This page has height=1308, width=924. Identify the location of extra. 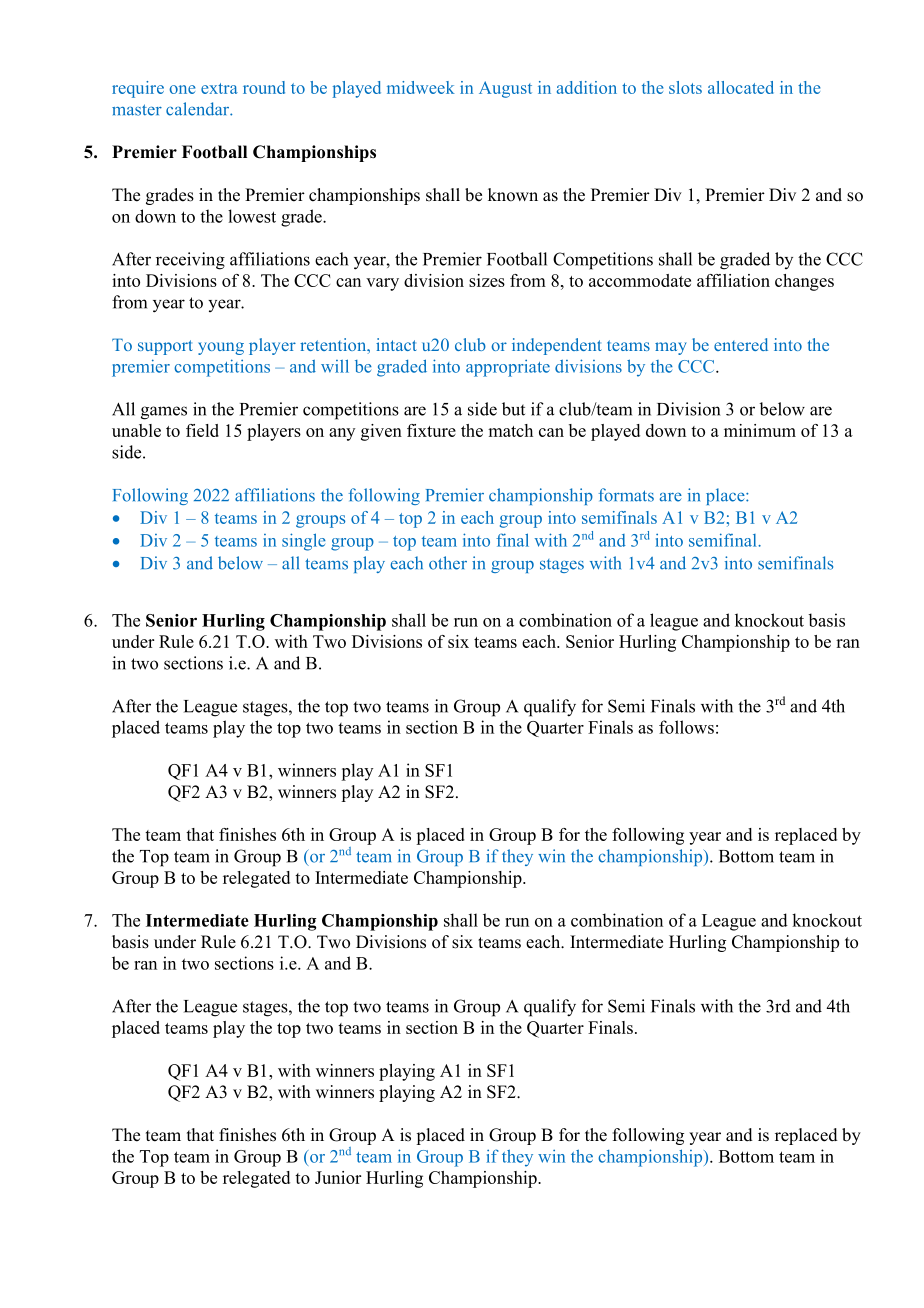
(219, 88).
